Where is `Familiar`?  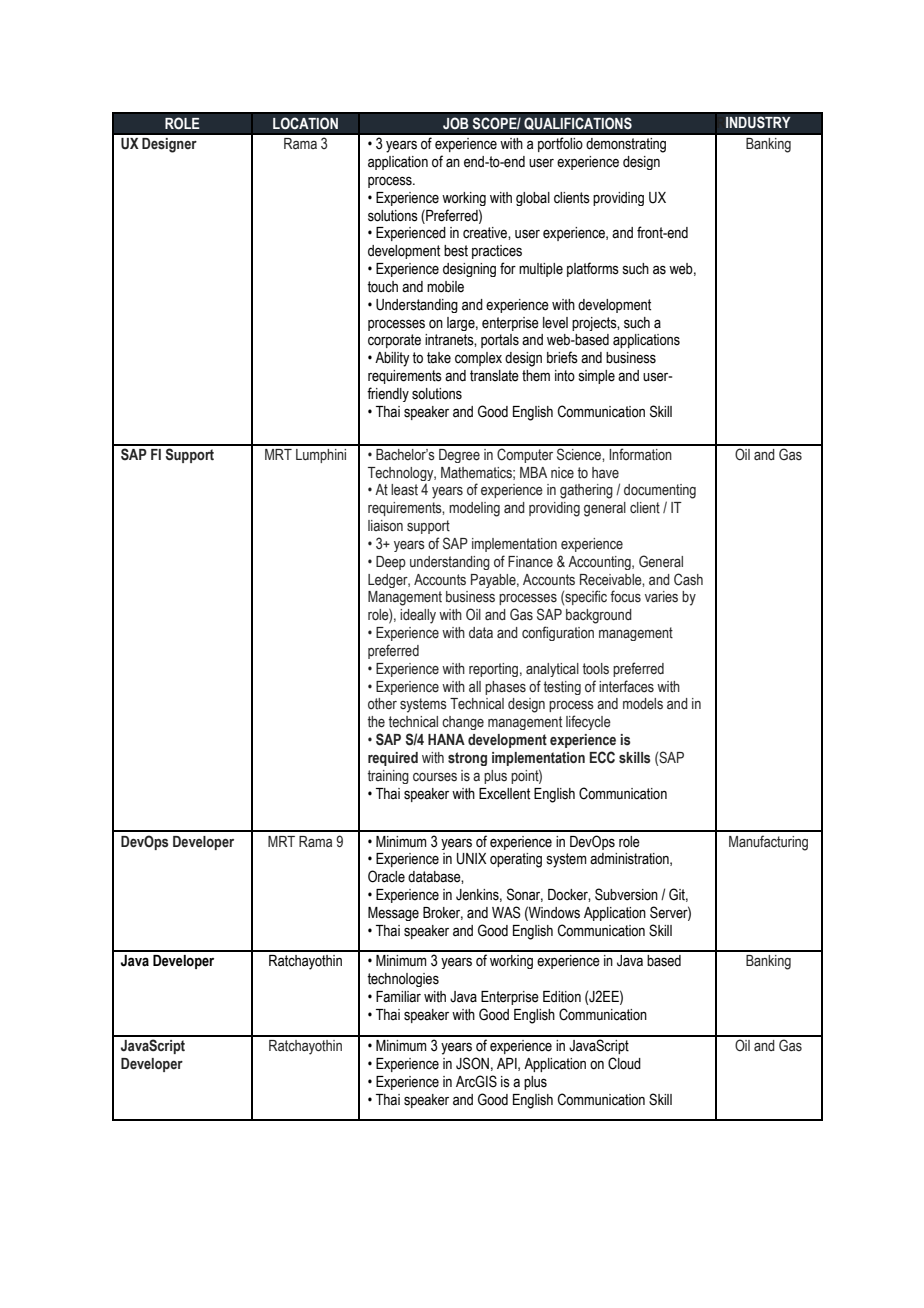
Familiar is located at coordinates (398, 996).
